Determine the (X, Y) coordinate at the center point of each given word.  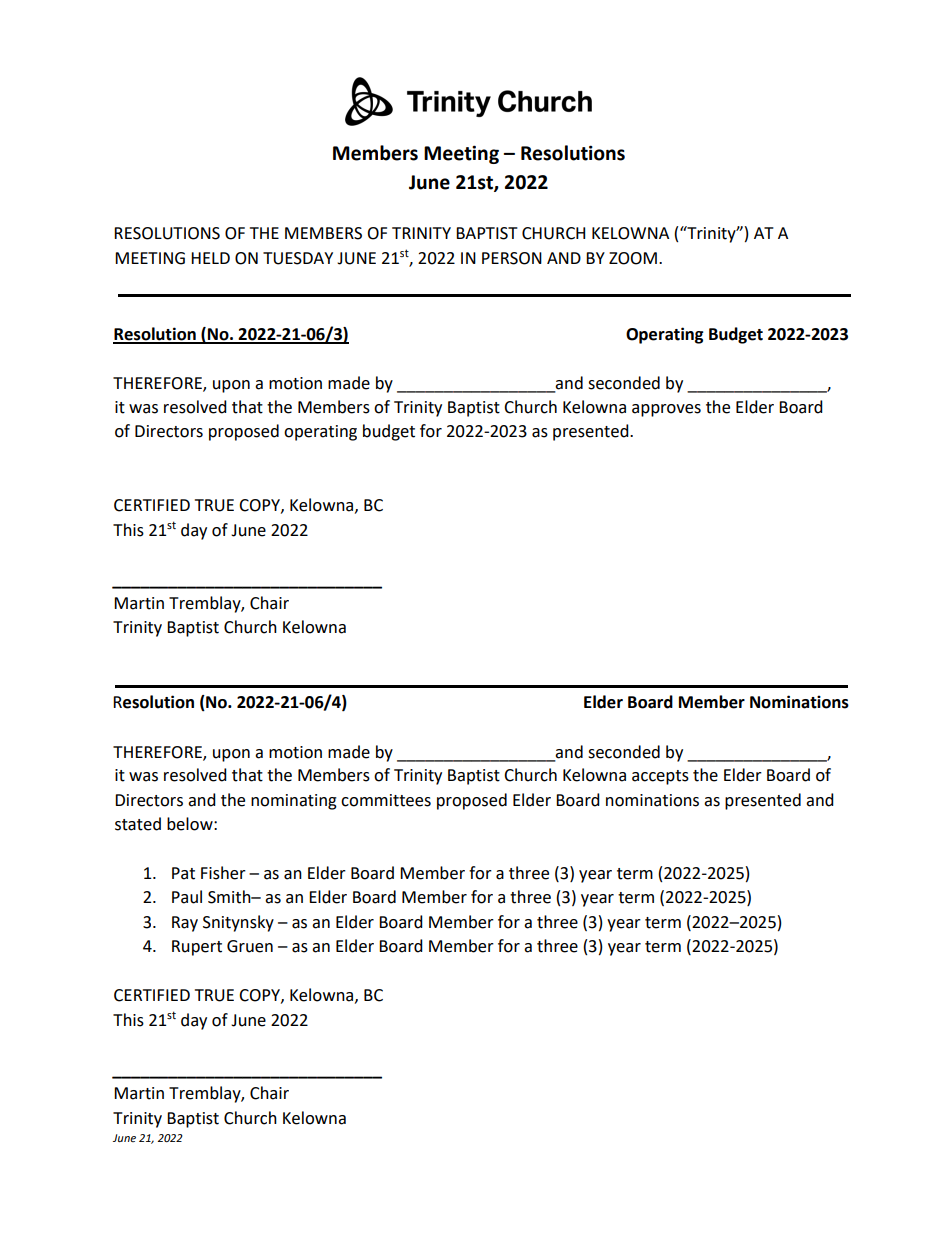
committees (386, 800)
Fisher (223, 873)
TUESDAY (298, 258)
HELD (210, 258)
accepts (660, 777)
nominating (294, 802)
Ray (185, 924)
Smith (230, 897)
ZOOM (633, 258)
